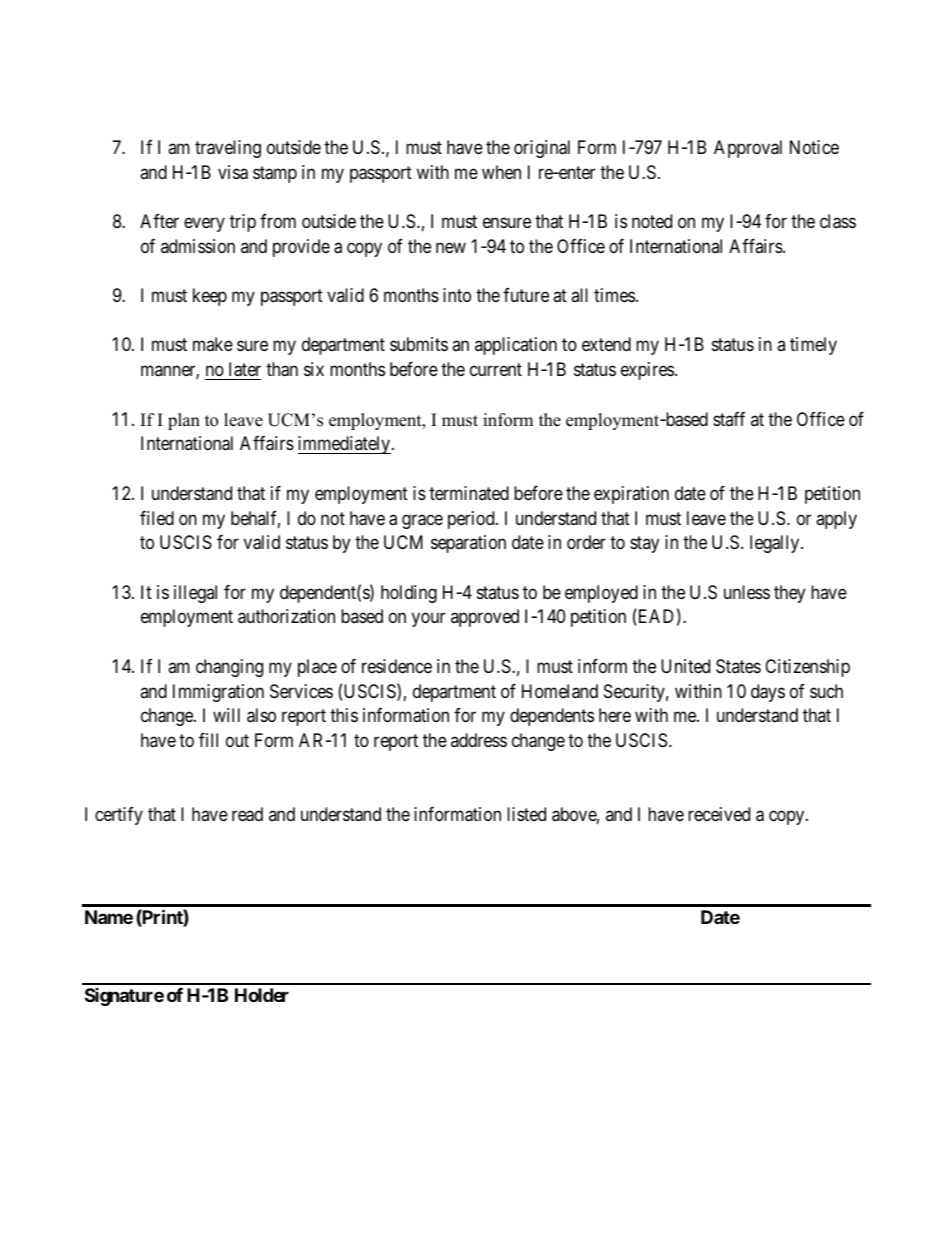 The height and width of the document is (1233, 952). I want to click on terminated, so click(469, 493).
